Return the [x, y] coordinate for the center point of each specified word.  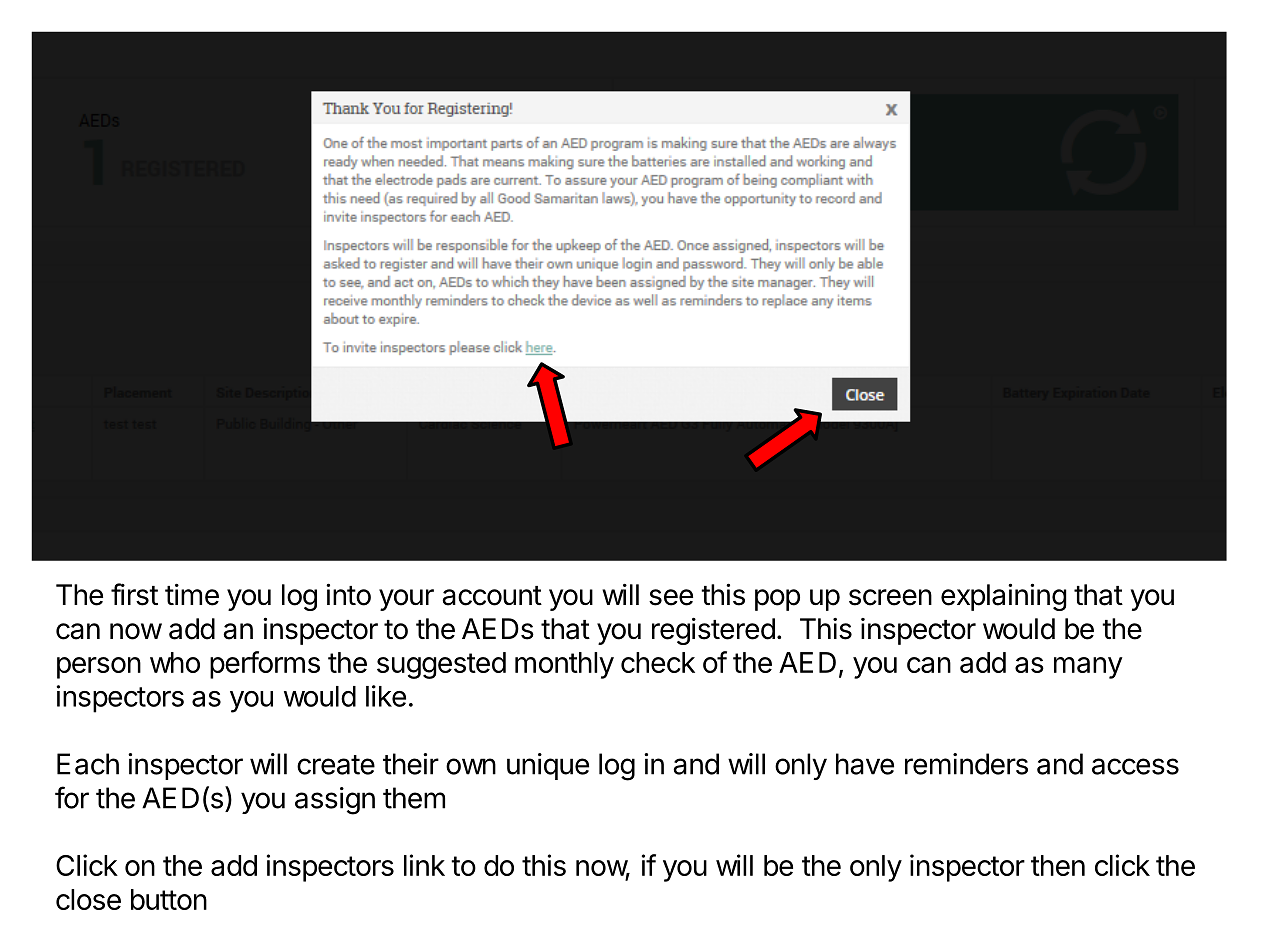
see [671, 597]
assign [335, 801]
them [414, 798]
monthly [564, 665]
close [88, 899]
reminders [966, 764]
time [192, 595]
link [424, 865]
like [386, 696]
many [1088, 668]
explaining [1004, 597]
